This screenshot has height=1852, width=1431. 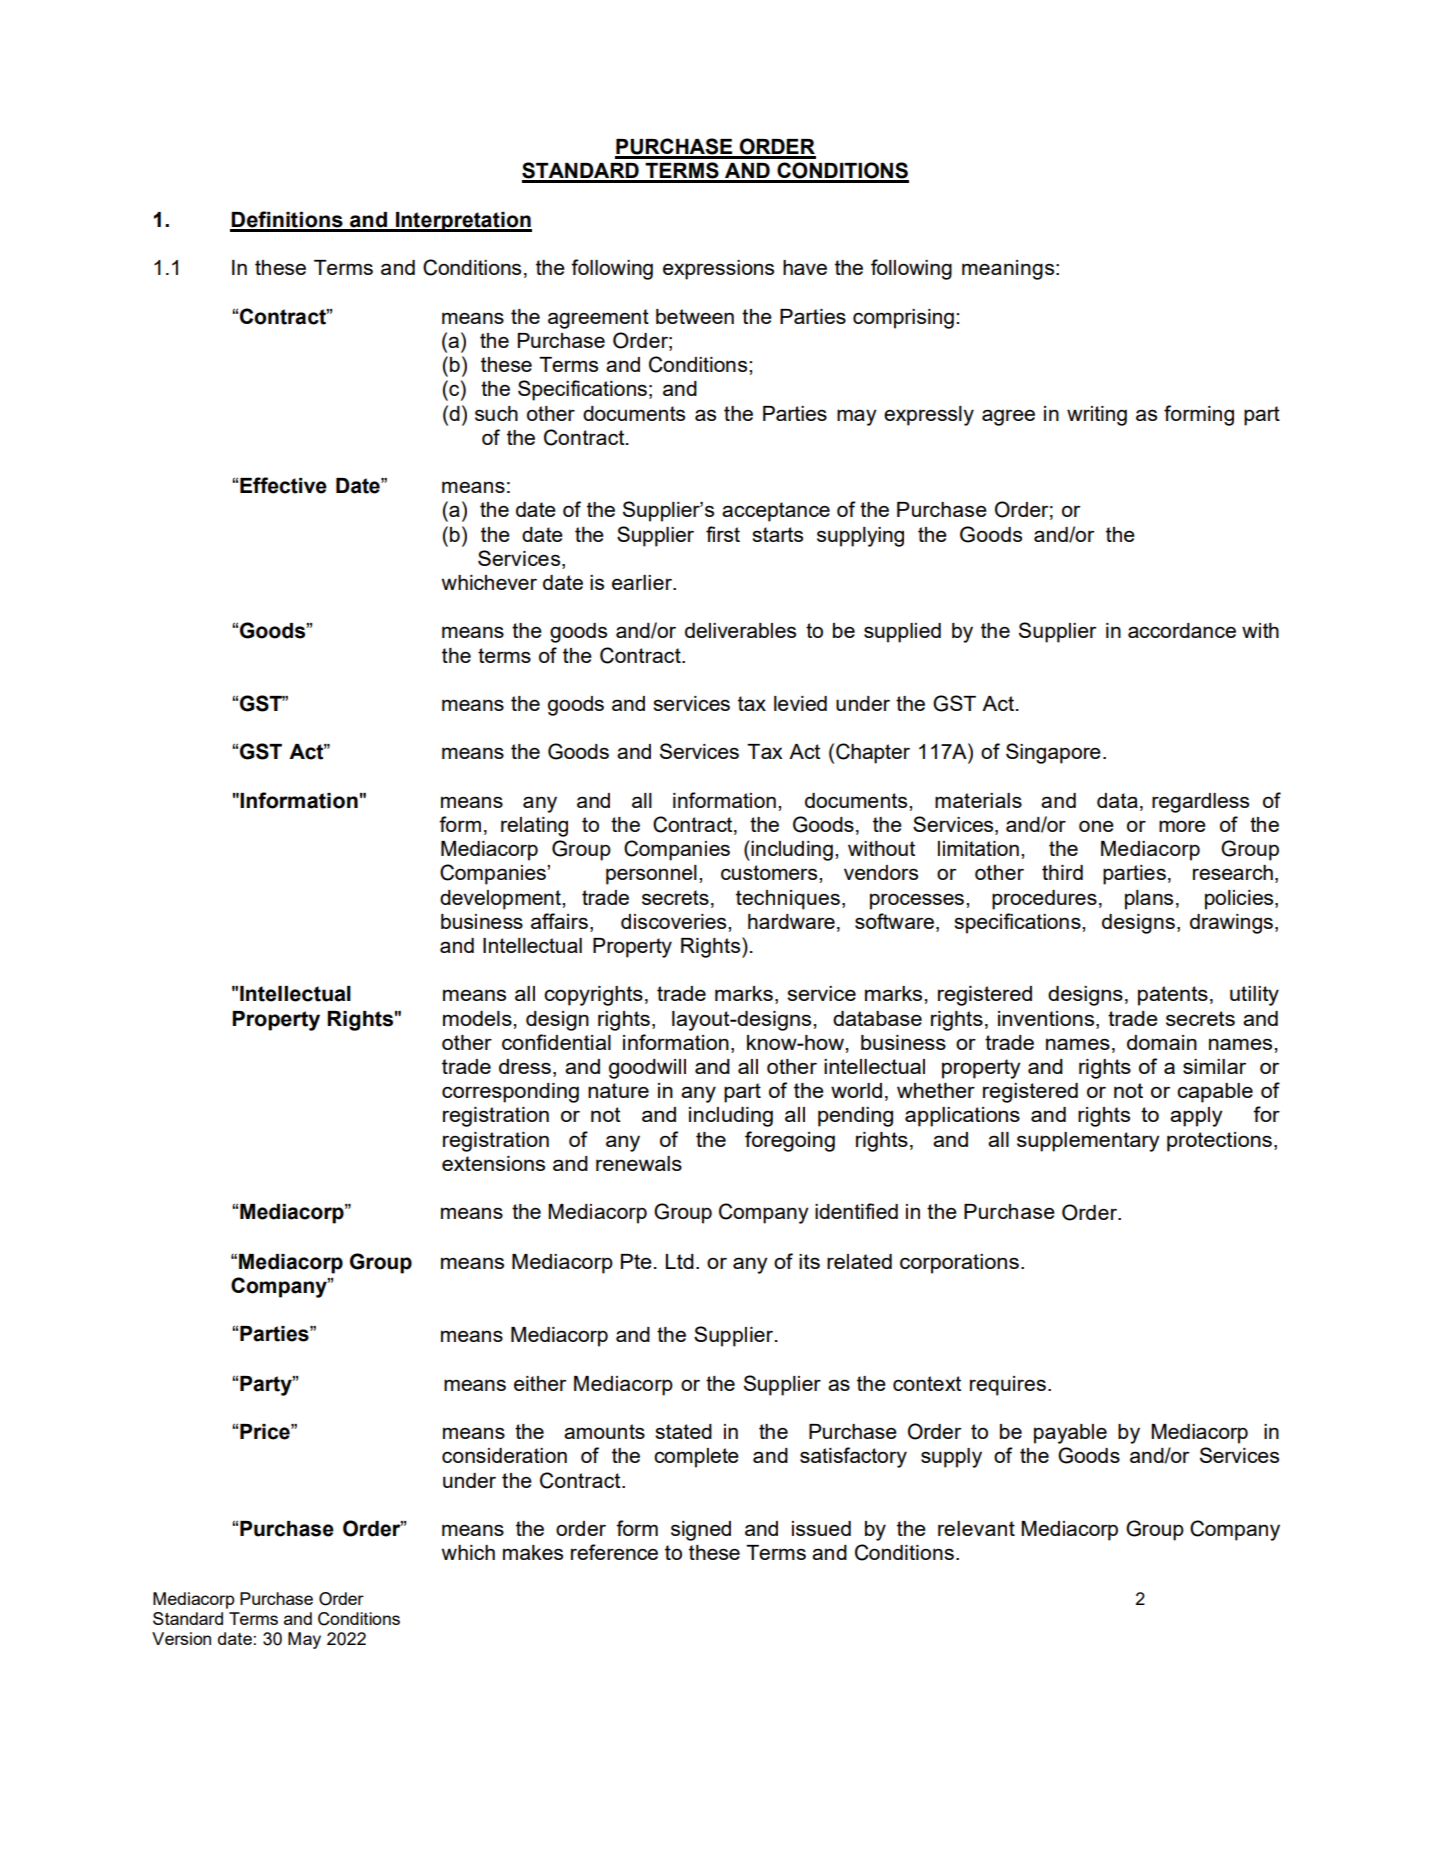 What do you see at coordinates (1097, 416) in the screenshot?
I see `writing` at bounding box center [1097, 416].
